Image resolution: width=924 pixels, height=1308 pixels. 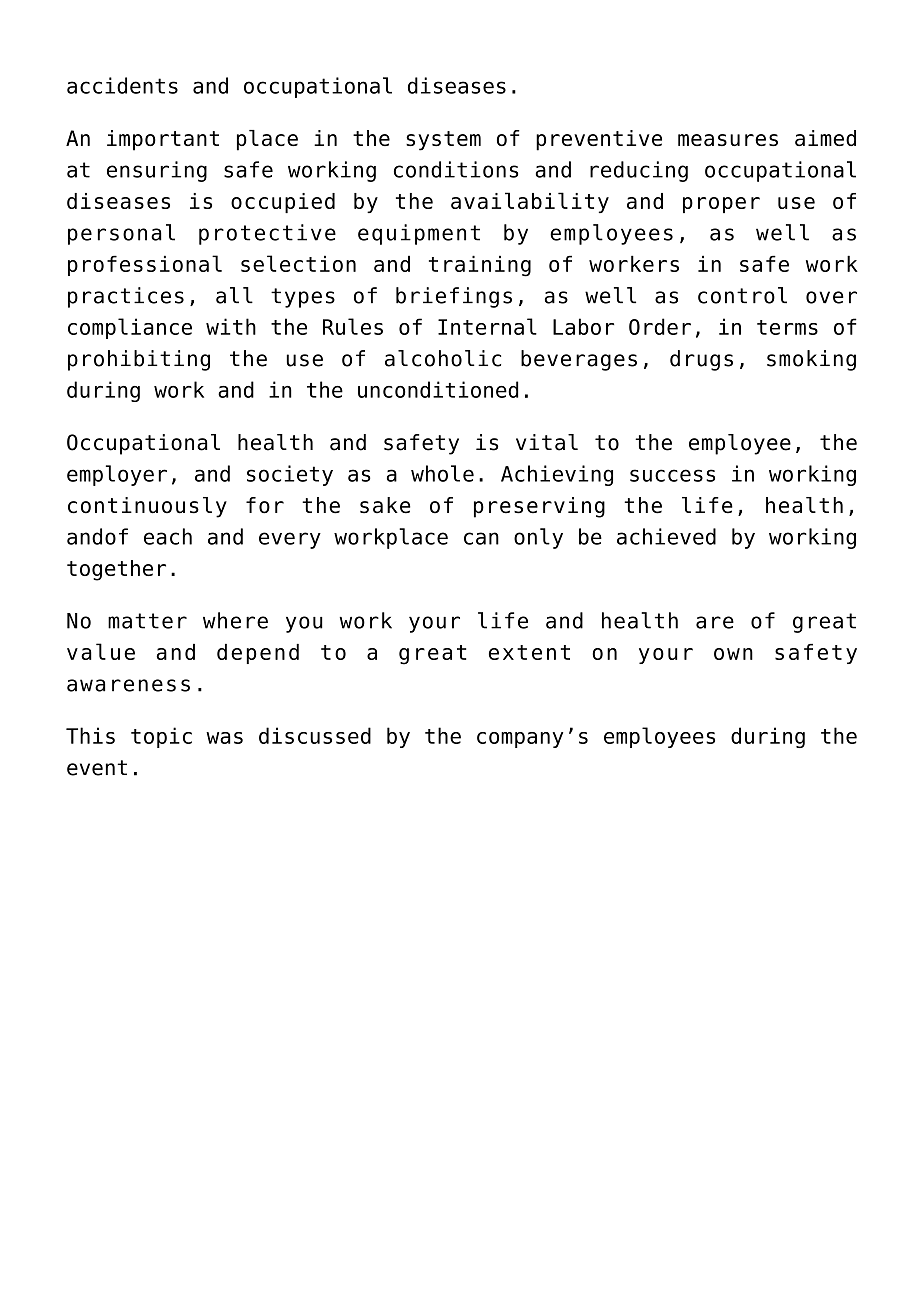 What do you see at coordinates (701, 360) in the page?
I see `drugs` at bounding box center [701, 360].
